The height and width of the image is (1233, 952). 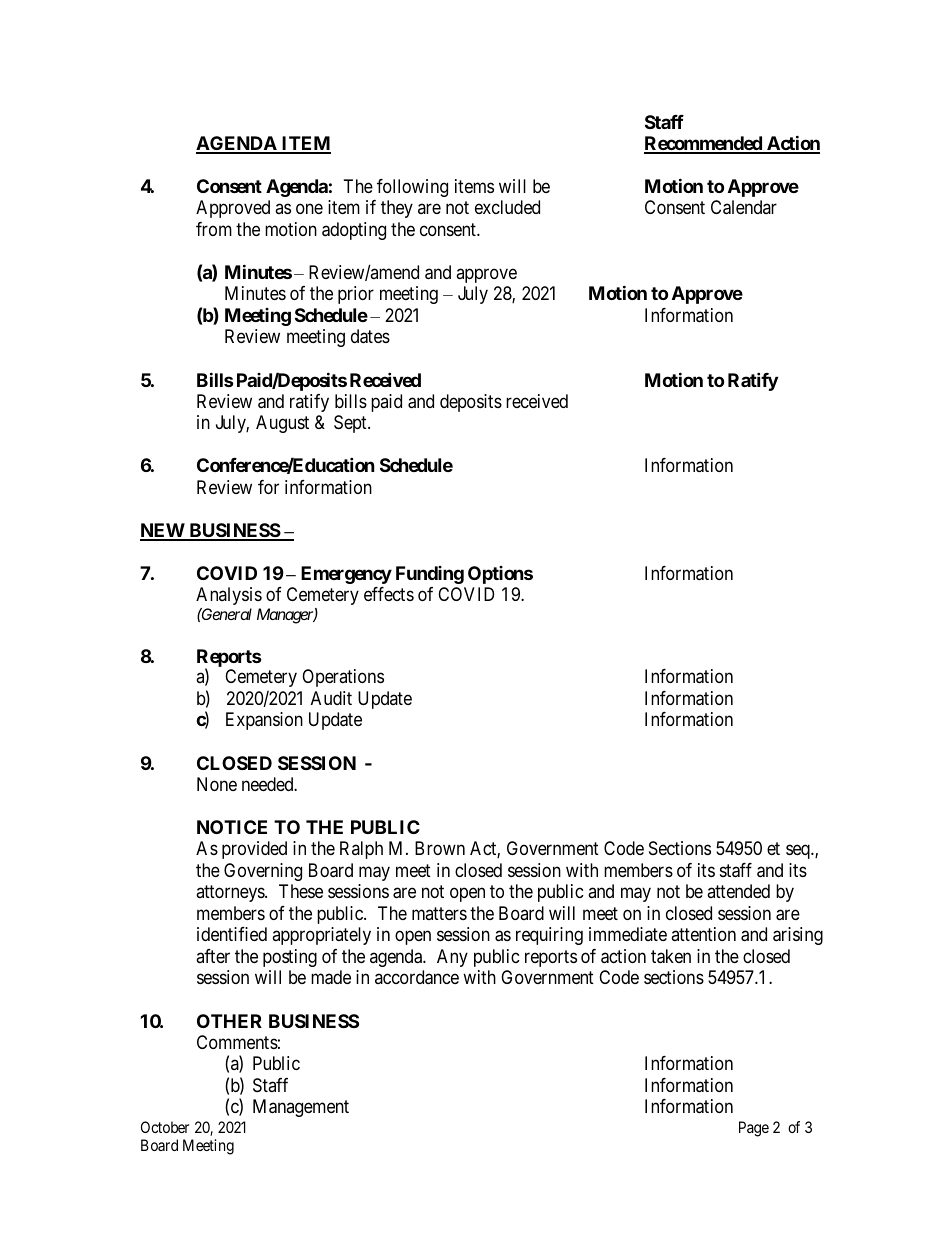 I want to click on None, so click(x=217, y=784).
